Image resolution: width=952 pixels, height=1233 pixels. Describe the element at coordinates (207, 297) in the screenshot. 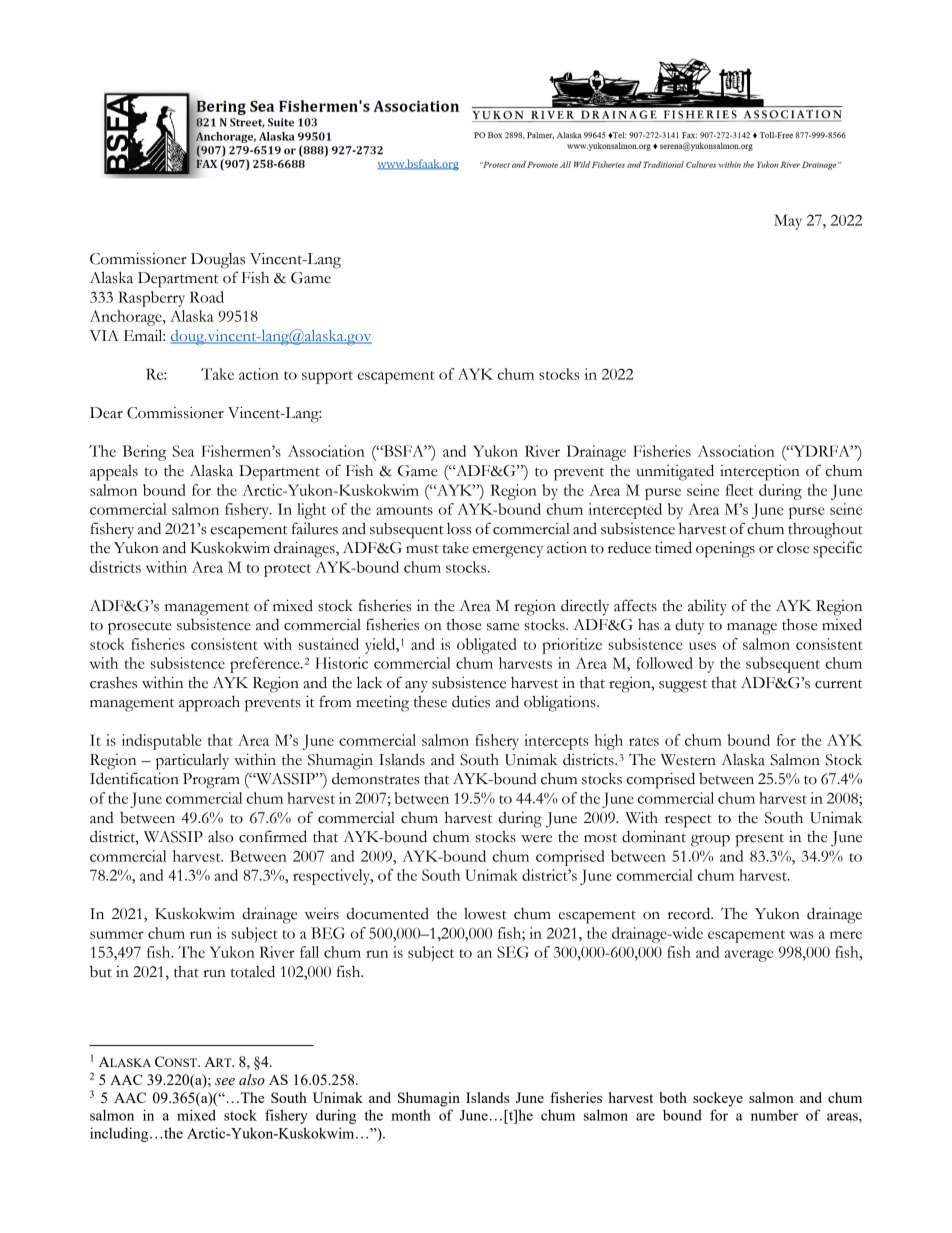

I see `Road` at that location.
